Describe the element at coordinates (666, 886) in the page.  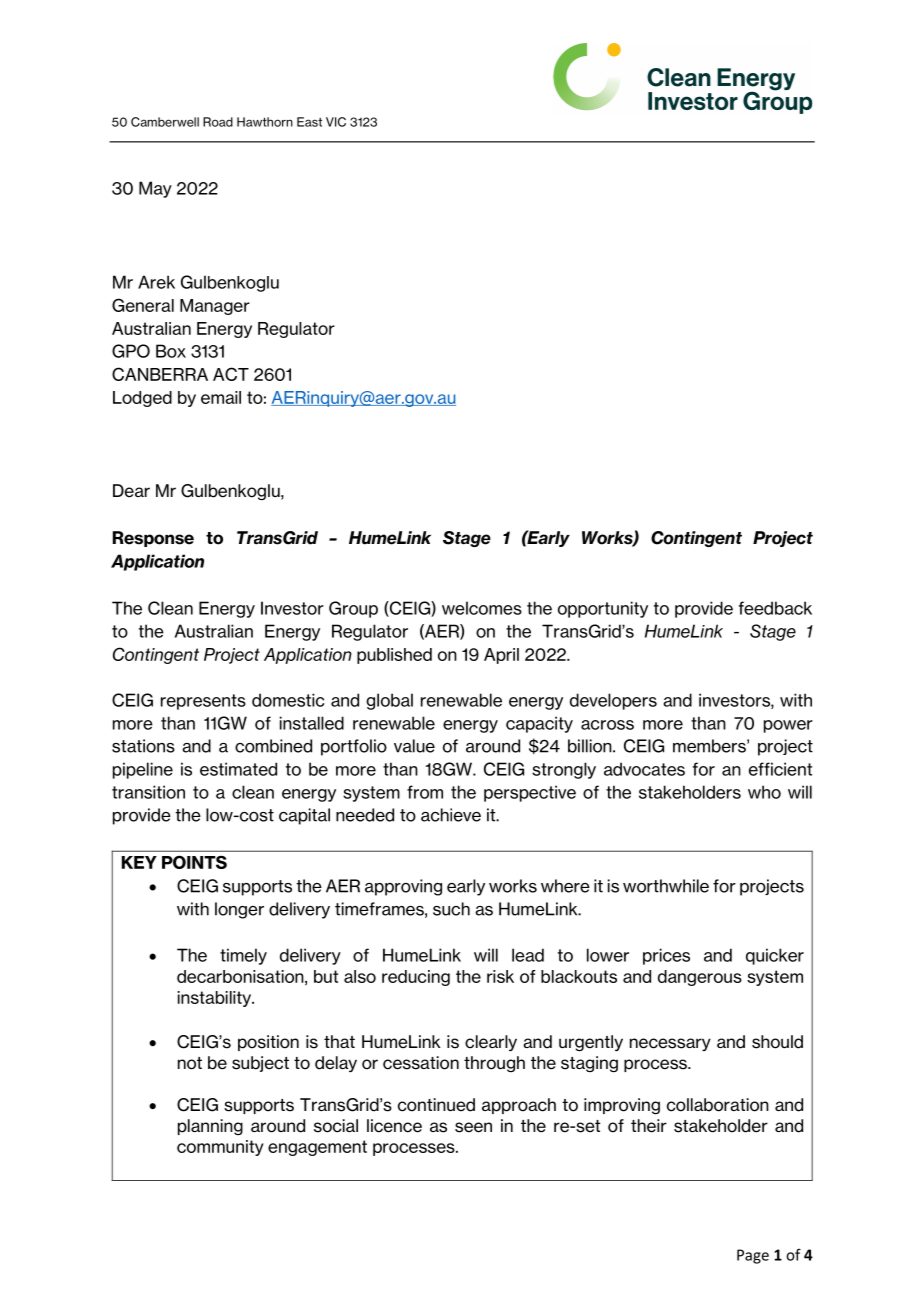
I see `worthwhile` at that location.
